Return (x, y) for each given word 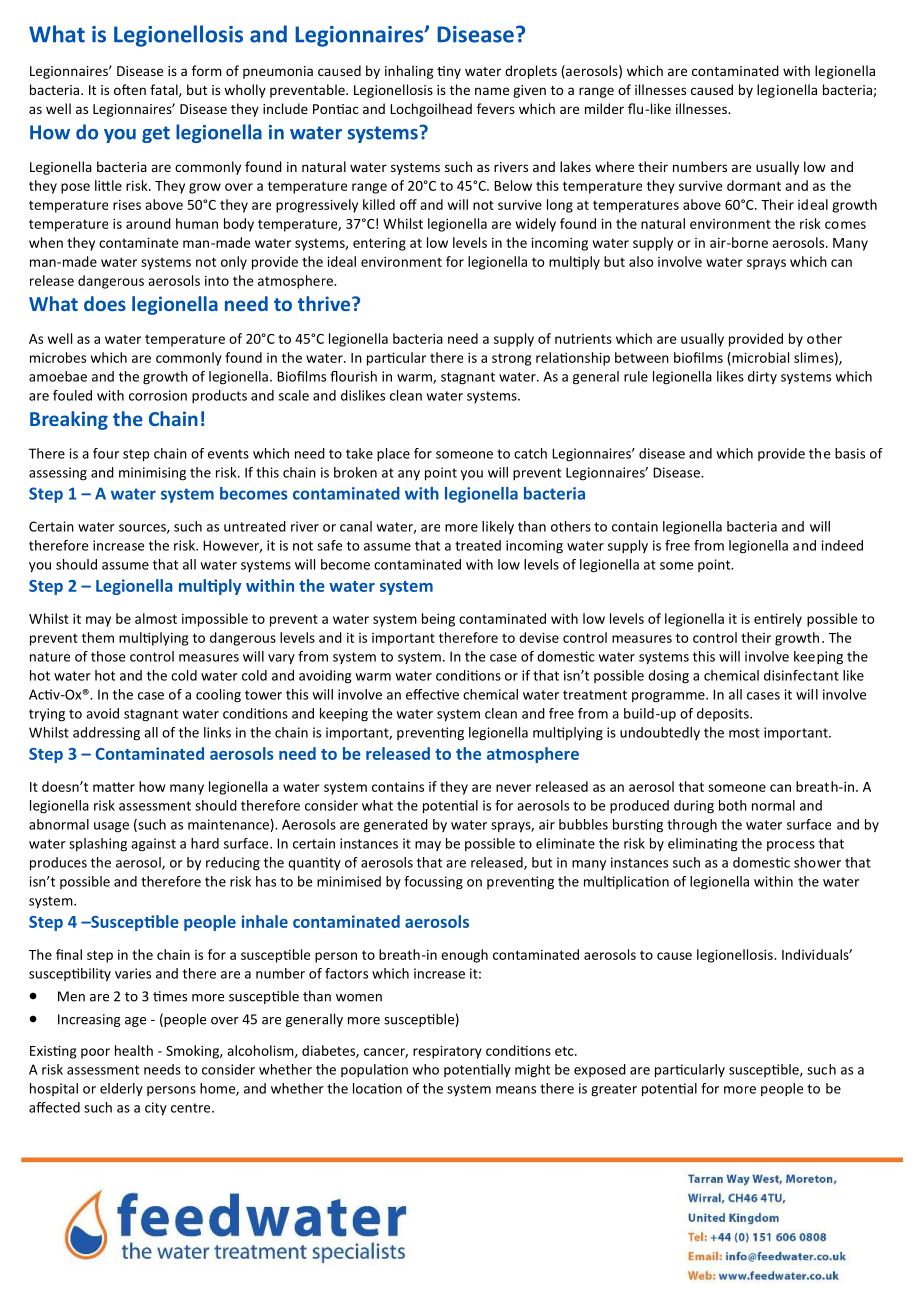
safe (329, 545)
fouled (72, 395)
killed (379, 204)
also (641, 261)
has (266, 881)
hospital (54, 1089)
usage (111, 827)
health (134, 1050)
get (156, 134)
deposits (724, 714)
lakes (575, 166)
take (359, 453)
